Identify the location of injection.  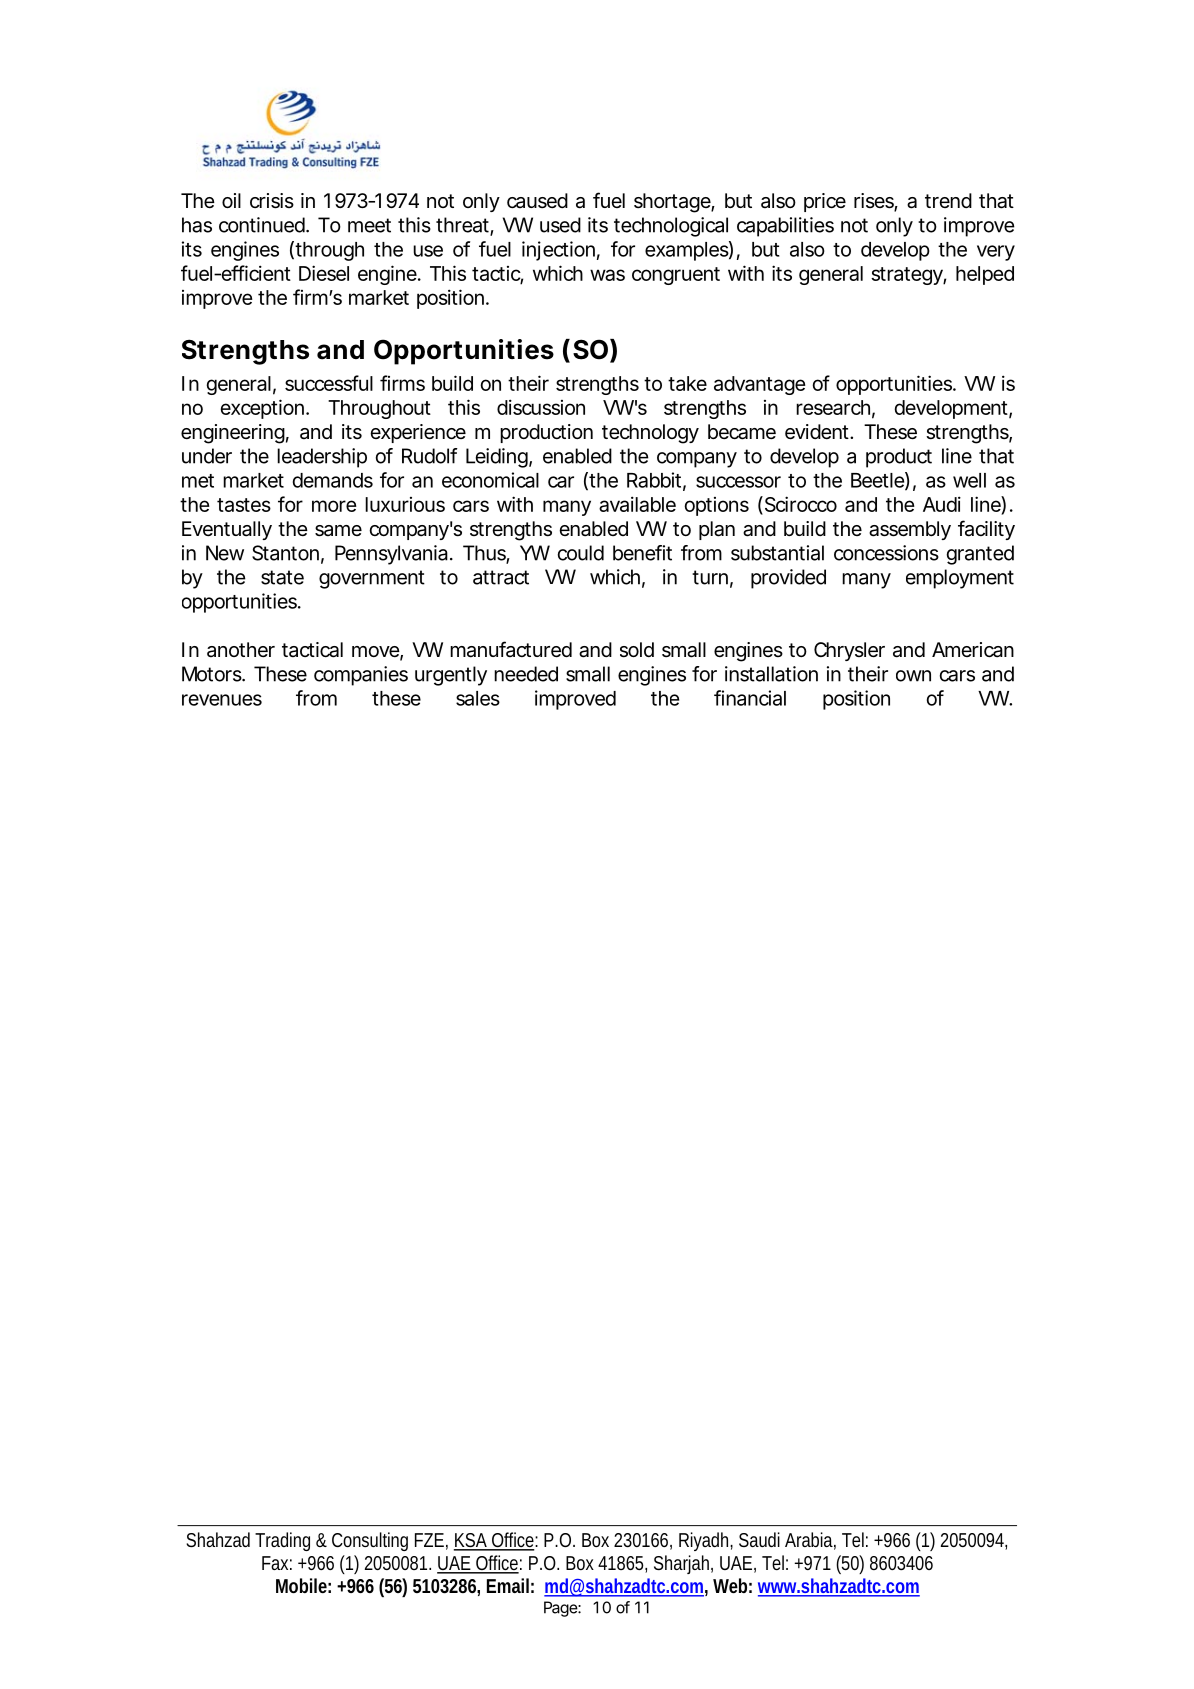
(558, 251).
